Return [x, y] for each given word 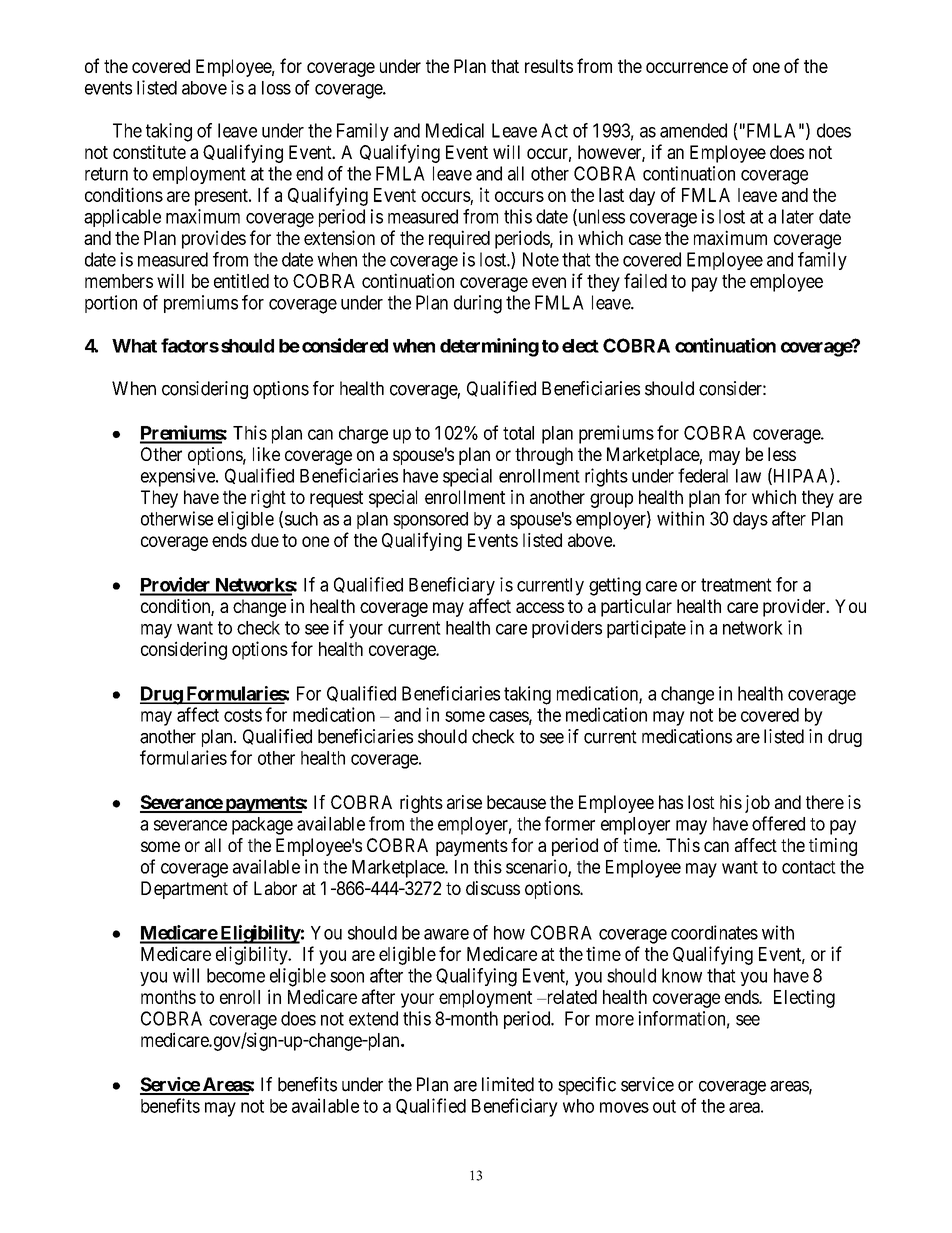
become [236, 975]
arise [464, 802]
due [265, 540]
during [478, 304]
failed [645, 280]
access [540, 607]
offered [778, 823]
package [262, 826]
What [134, 346]
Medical [455, 130]
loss [276, 88]
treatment [736, 585]
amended [693, 130]
